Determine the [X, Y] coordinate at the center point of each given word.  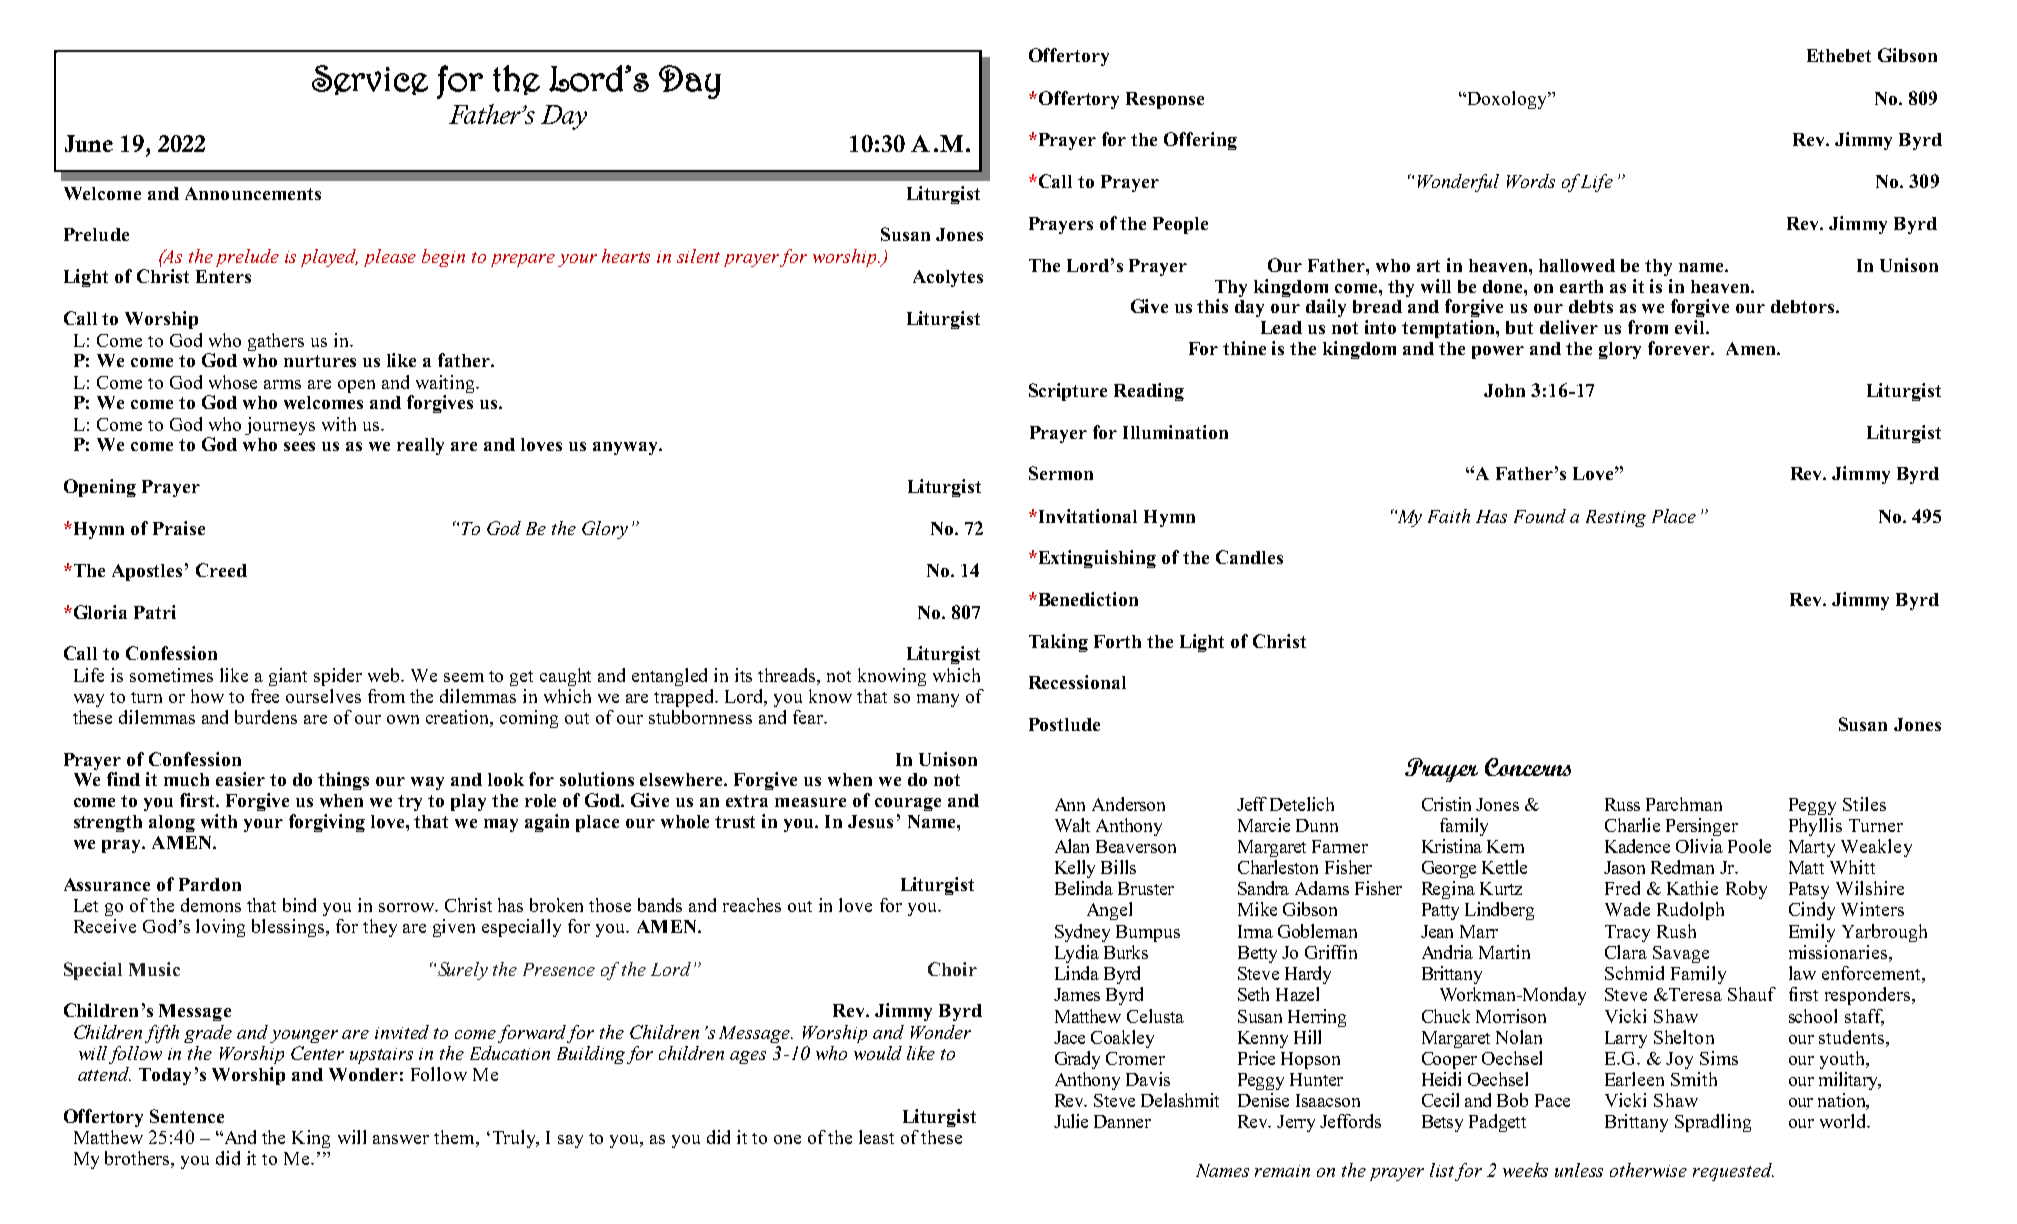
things [343, 781]
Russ [1622, 804]
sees [299, 446]
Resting [1616, 518]
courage [908, 804]
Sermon [1061, 473]
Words [1531, 181]
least [876, 1137]
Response [1165, 100]
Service [370, 80]
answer [401, 1139]
